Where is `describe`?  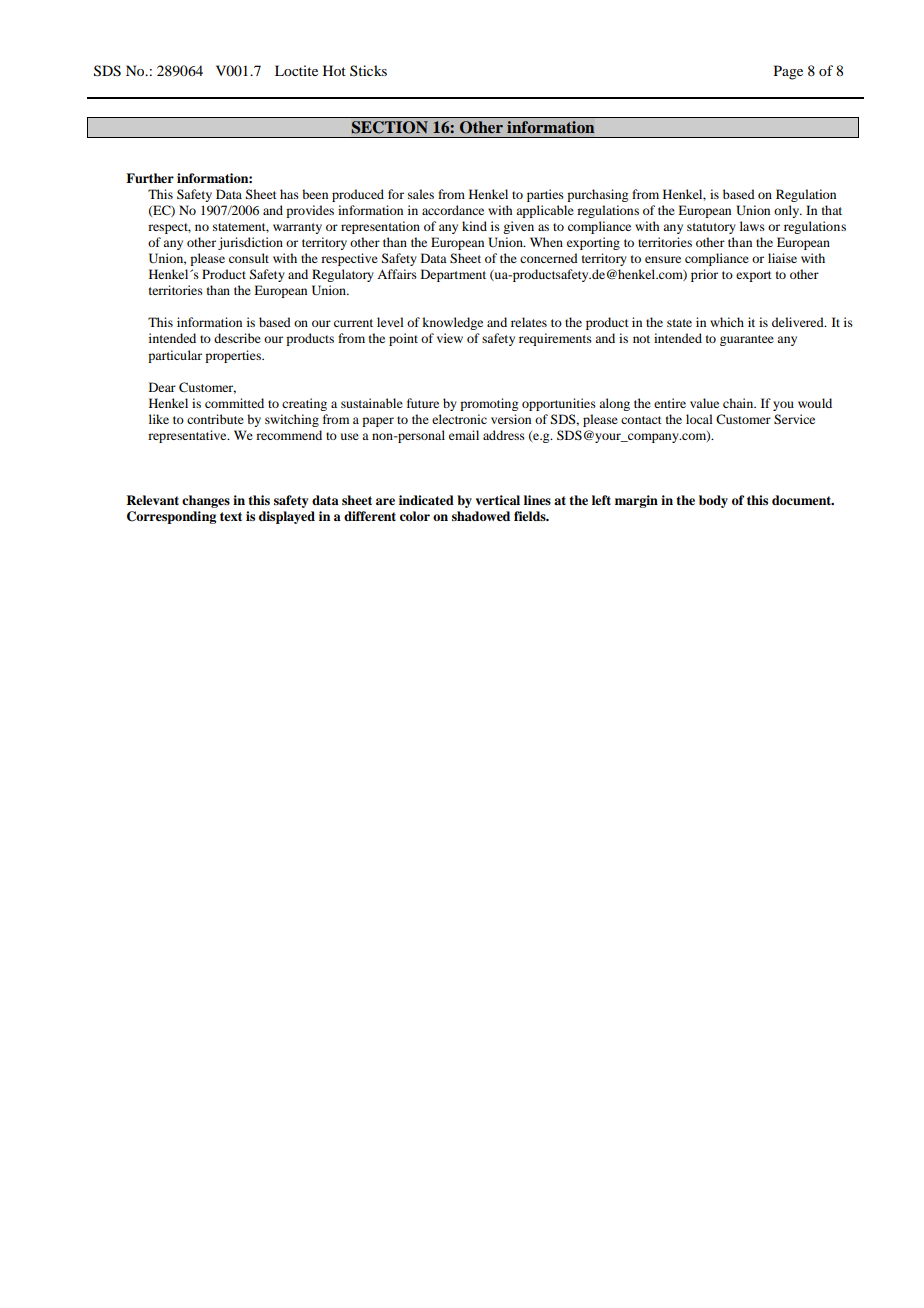 describe is located at coordinates (237, 338).
